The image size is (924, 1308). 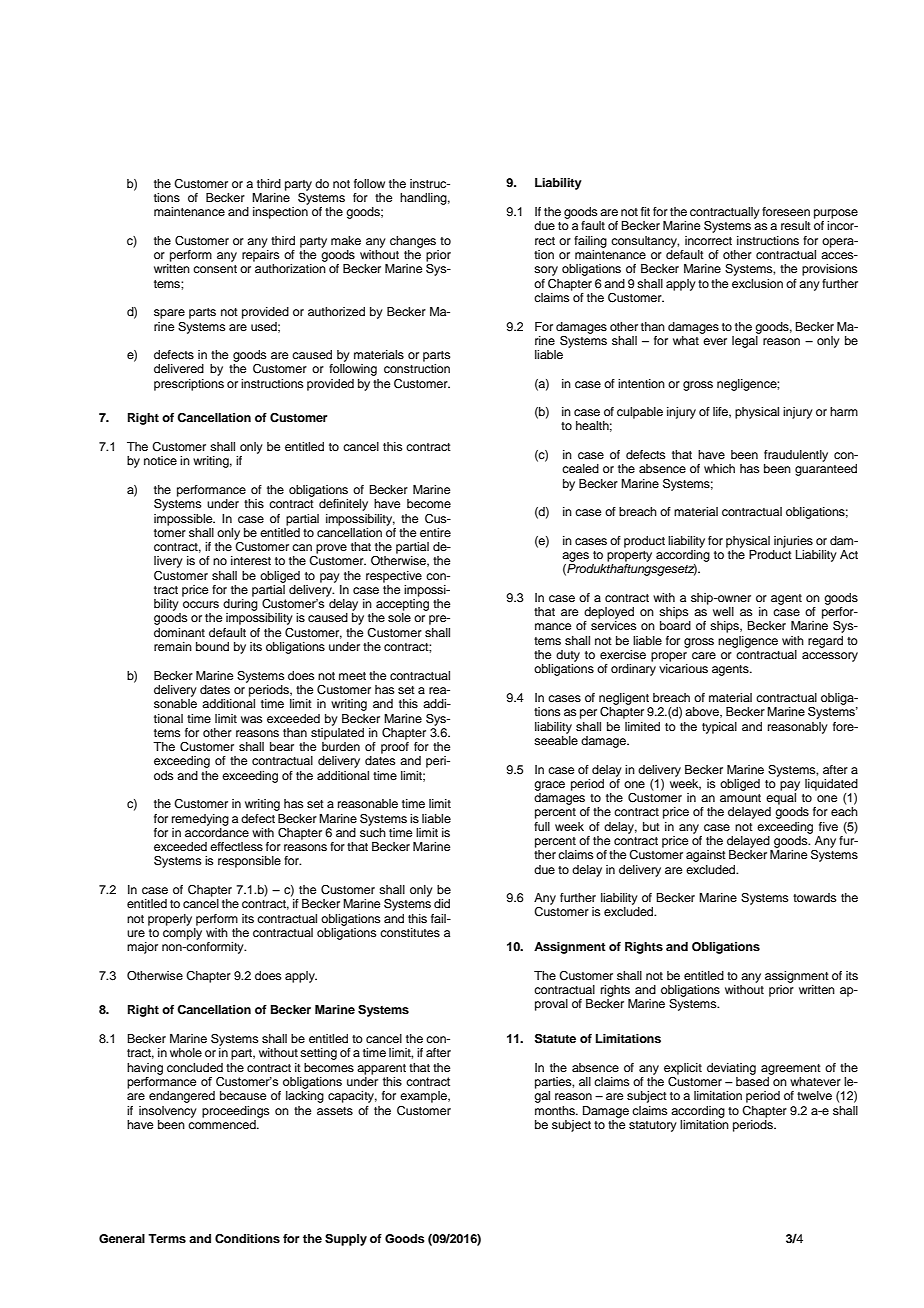 What do you see at coordinates (160, 460) in the screenshot?
I see `notice` at bounding box center [160, 460].
